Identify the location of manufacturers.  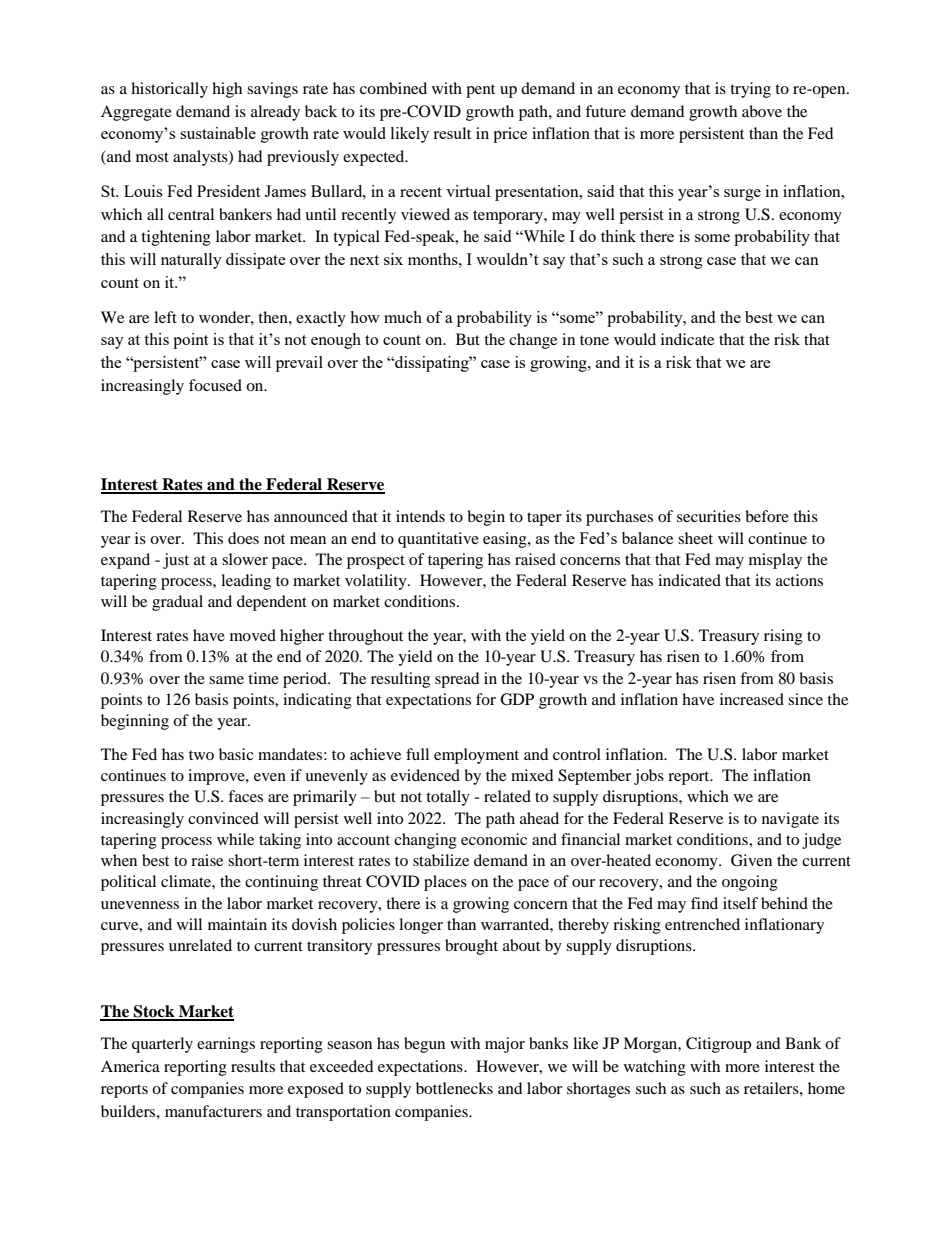
(213, 1111).
